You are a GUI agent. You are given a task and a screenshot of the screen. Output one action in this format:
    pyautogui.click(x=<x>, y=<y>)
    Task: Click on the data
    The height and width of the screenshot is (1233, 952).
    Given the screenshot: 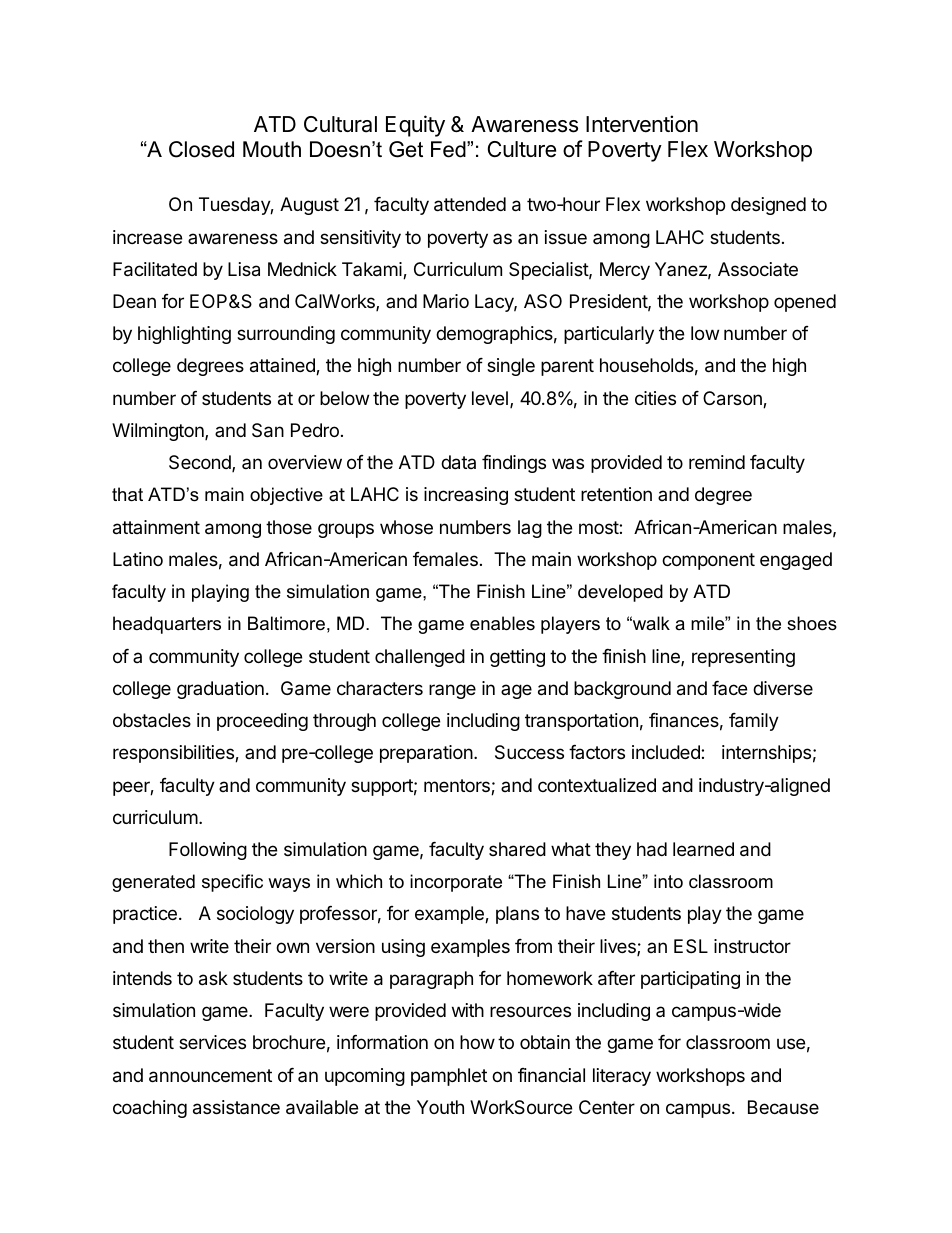 What is the action you would take?
    pyautogui.click(x=458, y=462)
